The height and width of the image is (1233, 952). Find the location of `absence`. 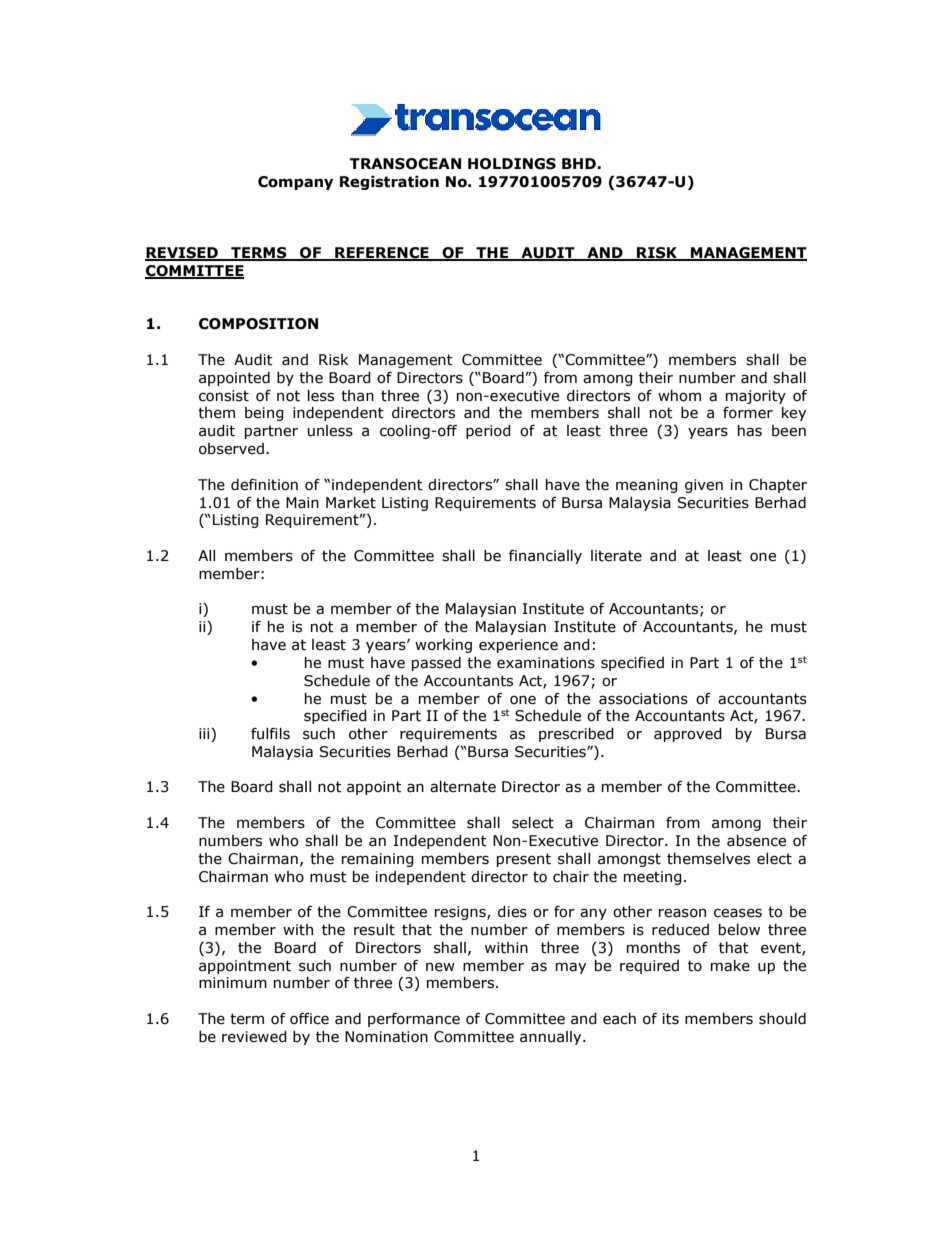

absence is located at coordinates (756, 841).
